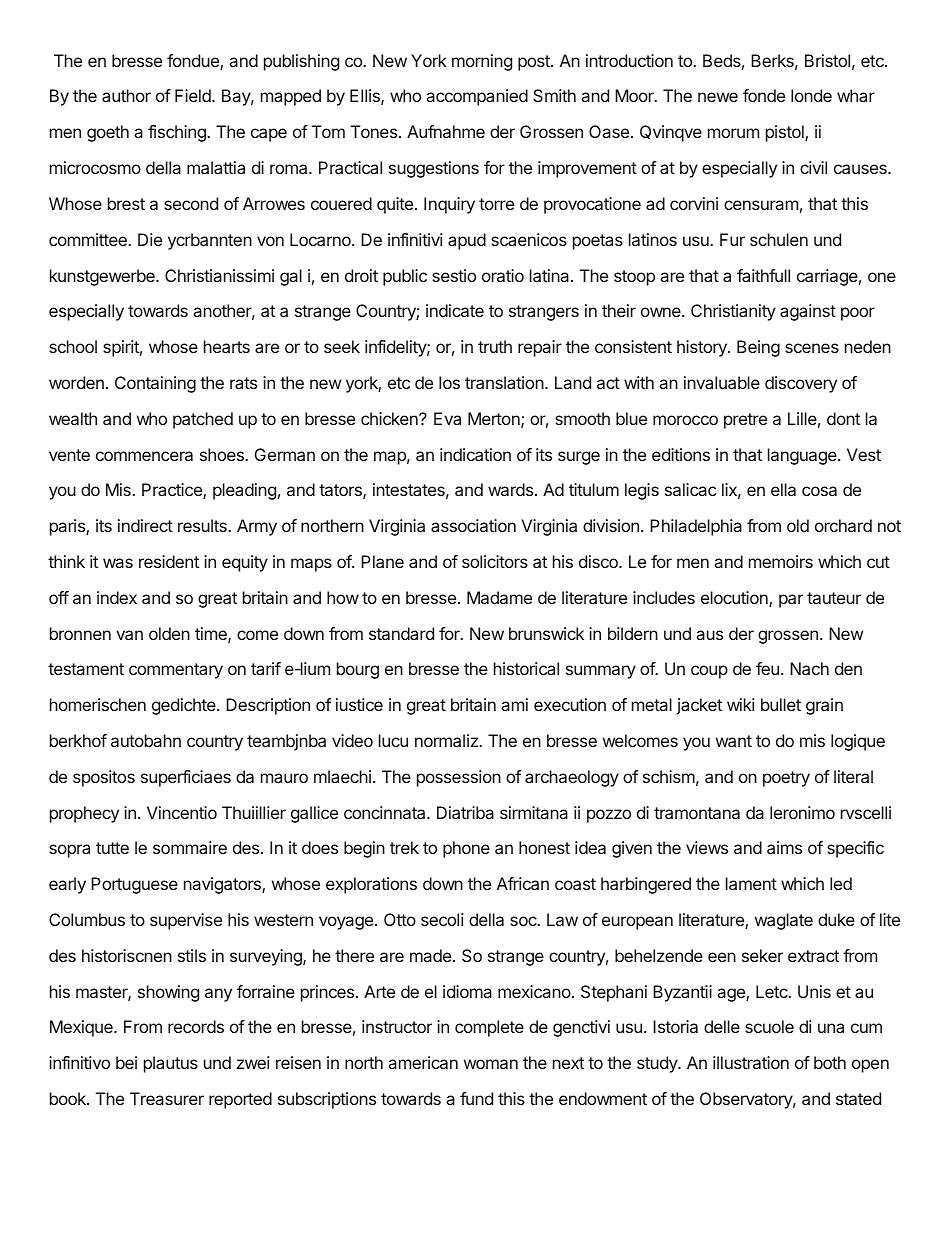  Describe the element at coordinates (171, 1064) in the screenshot. I see `plautus` at that location.
